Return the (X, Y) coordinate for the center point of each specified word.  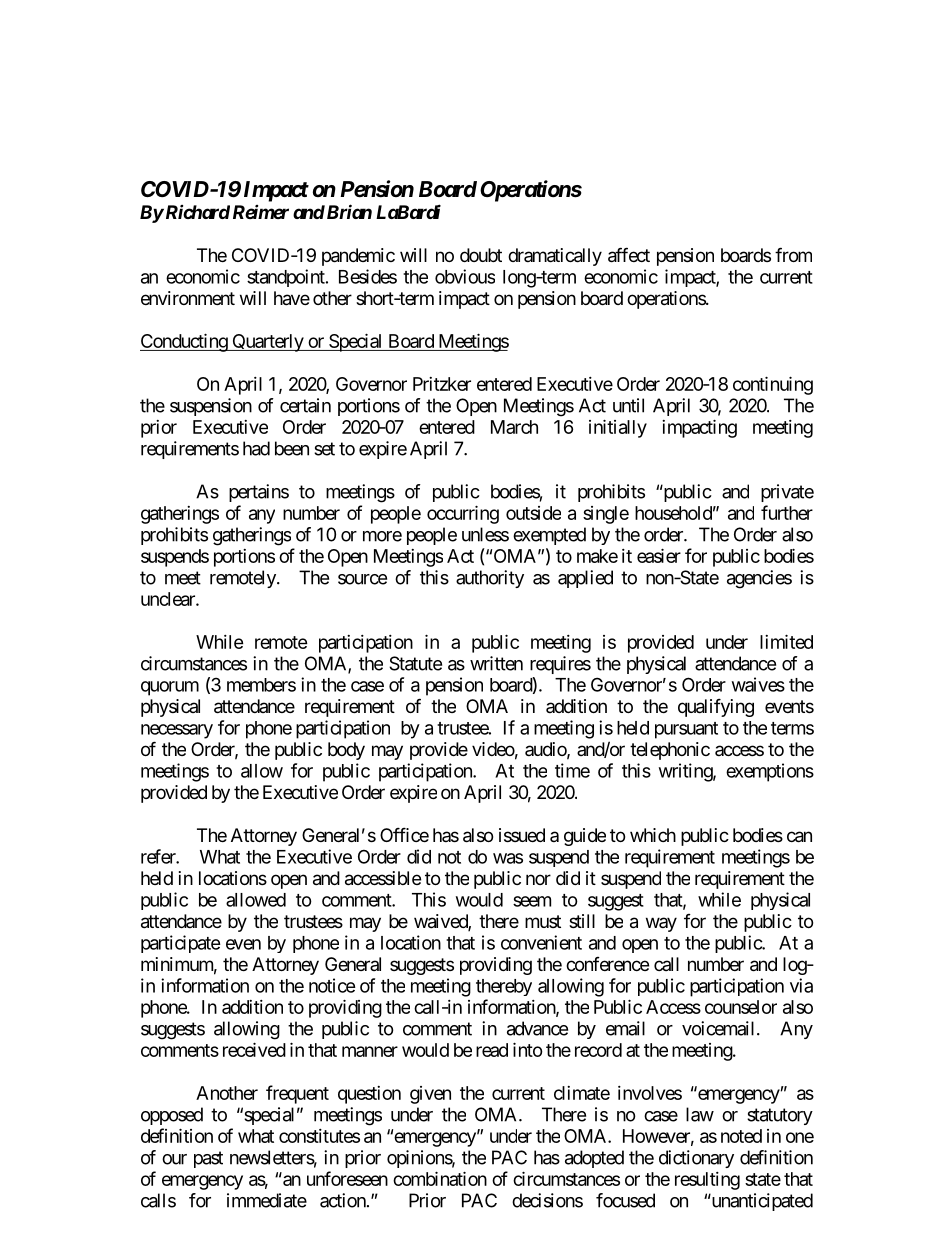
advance (537, 1028)
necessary (177, 731)
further (787, 512)
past (208, 1159)
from (793, 254)
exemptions (770, 772)
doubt (481, 255)
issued (522, 835)
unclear (169, 599)
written (496, 663)
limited (786, 641)
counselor (741, 1007)
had (256, 448)
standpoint (287, 278)
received (254, 1049)
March (514, 427)
